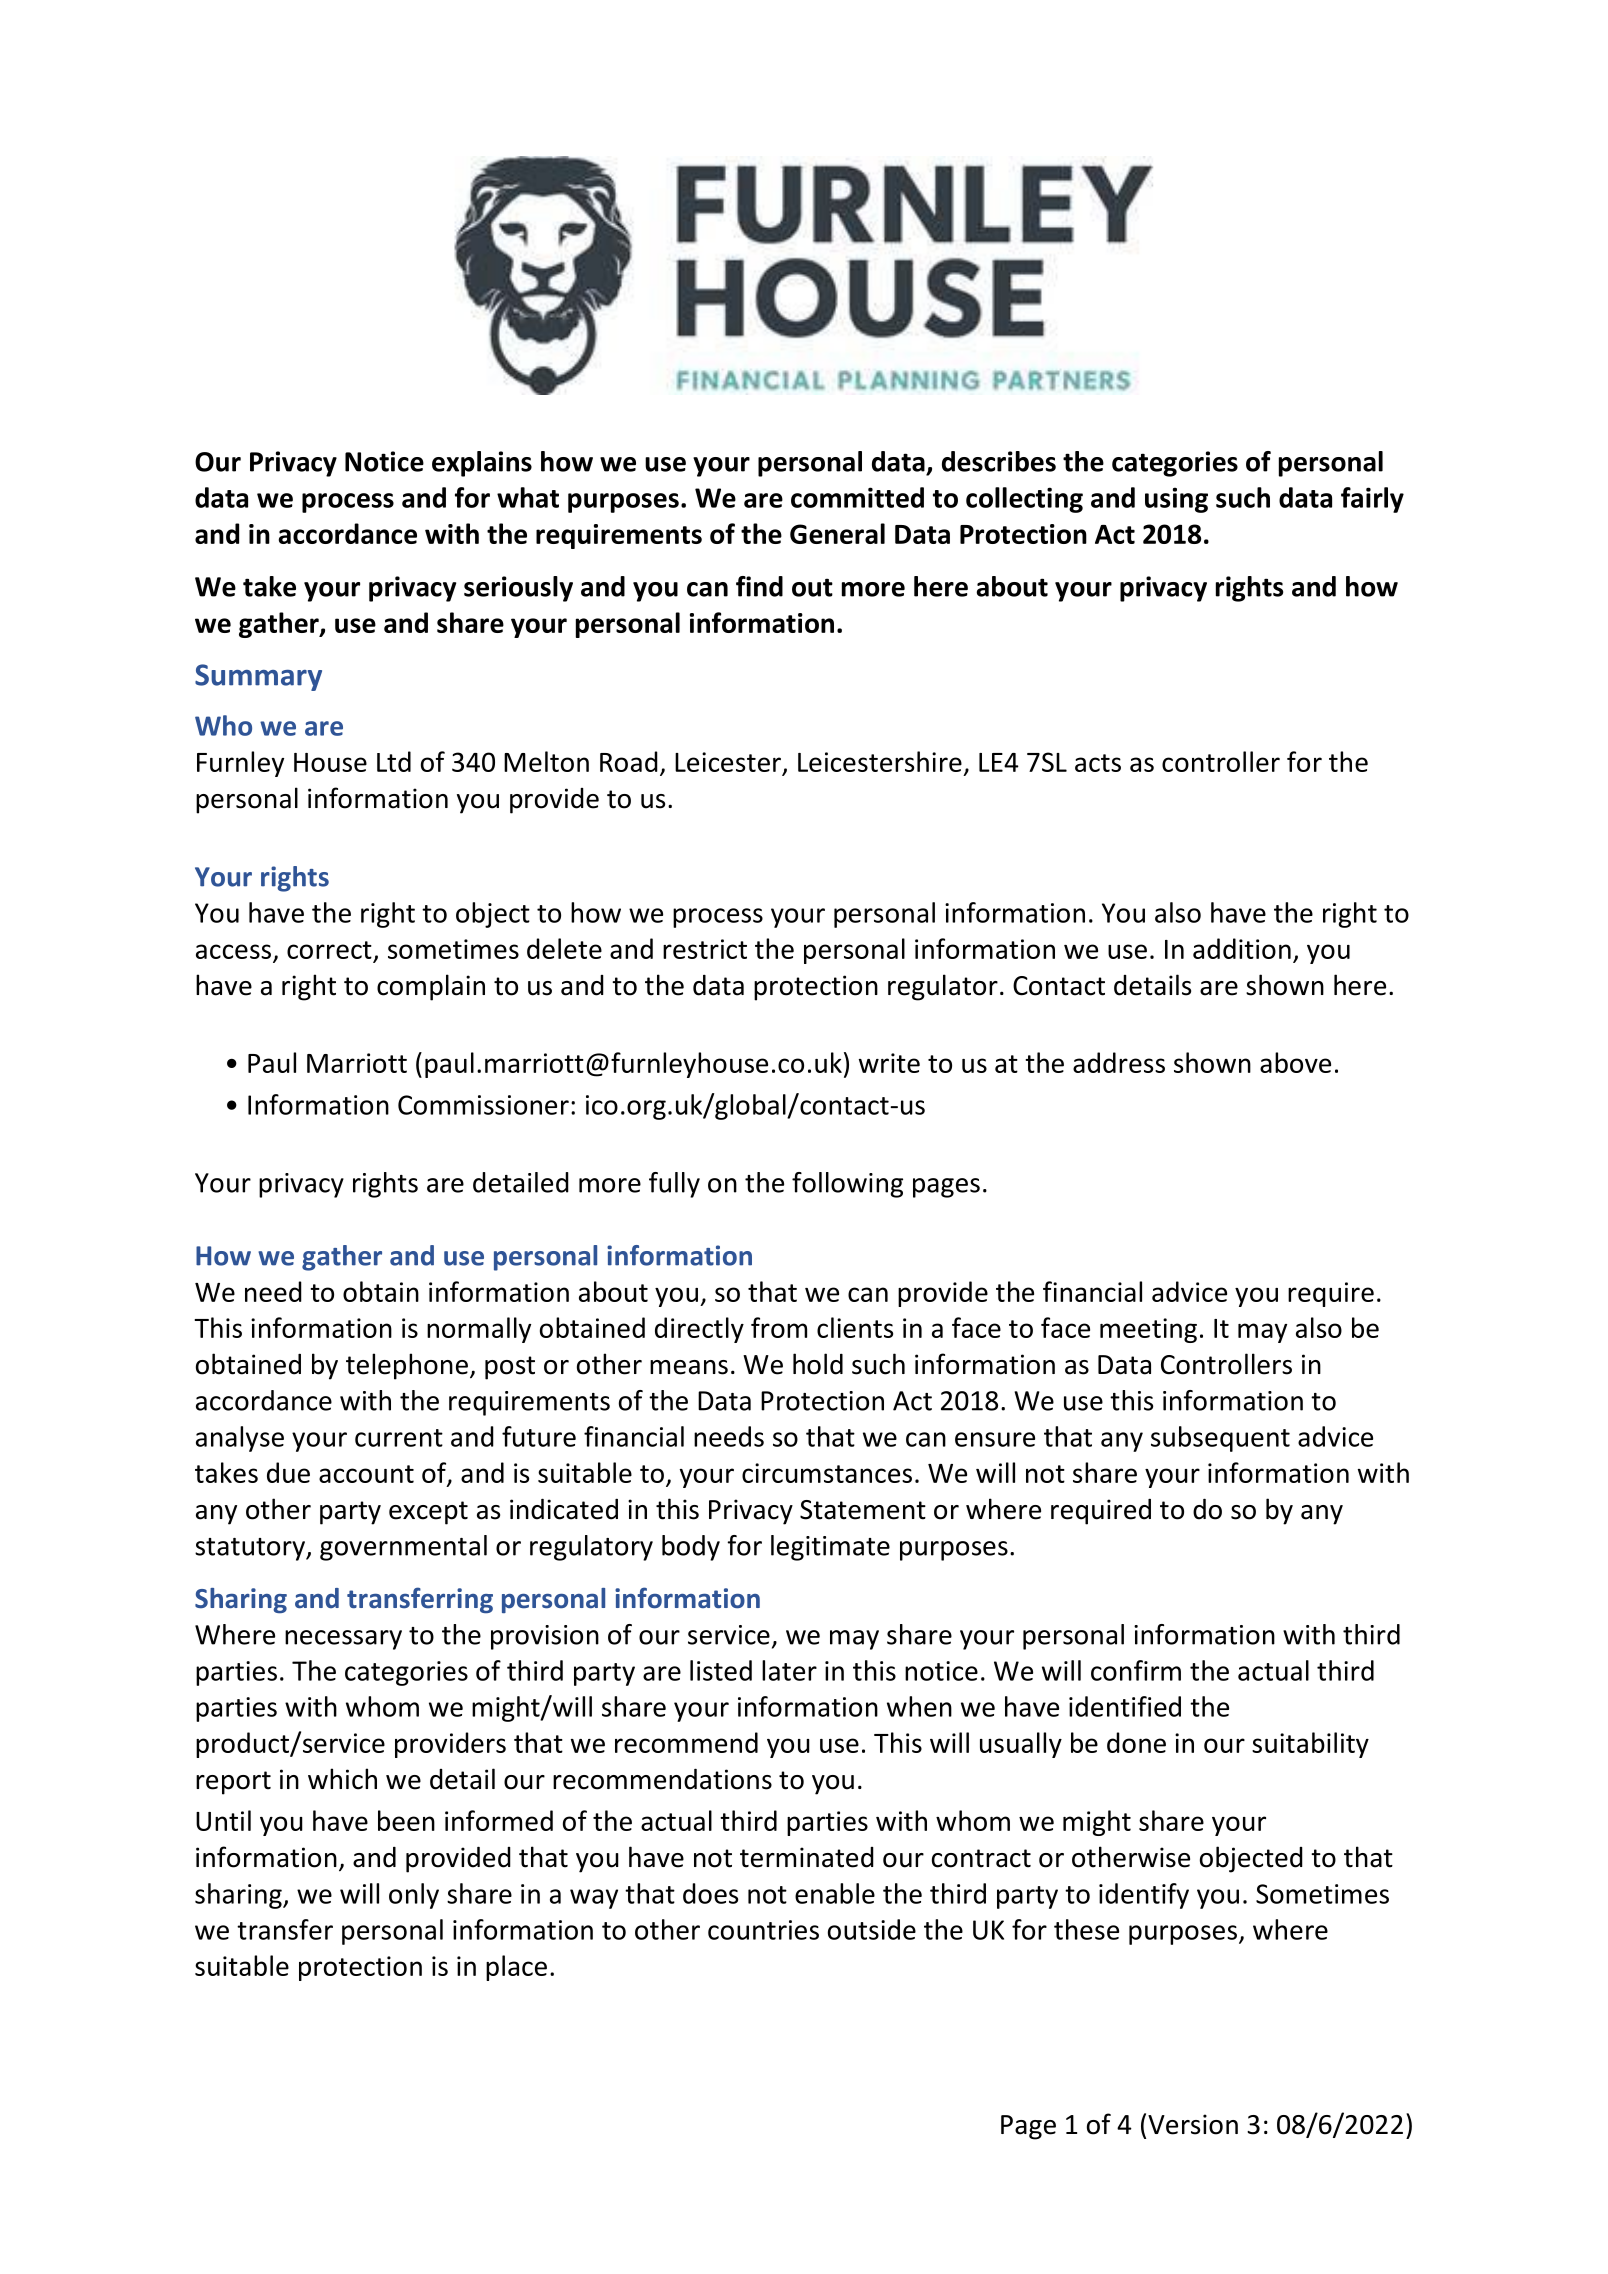 This screenshot has height=2274, width=1608. I want to click on later, so click(789, 1670).
